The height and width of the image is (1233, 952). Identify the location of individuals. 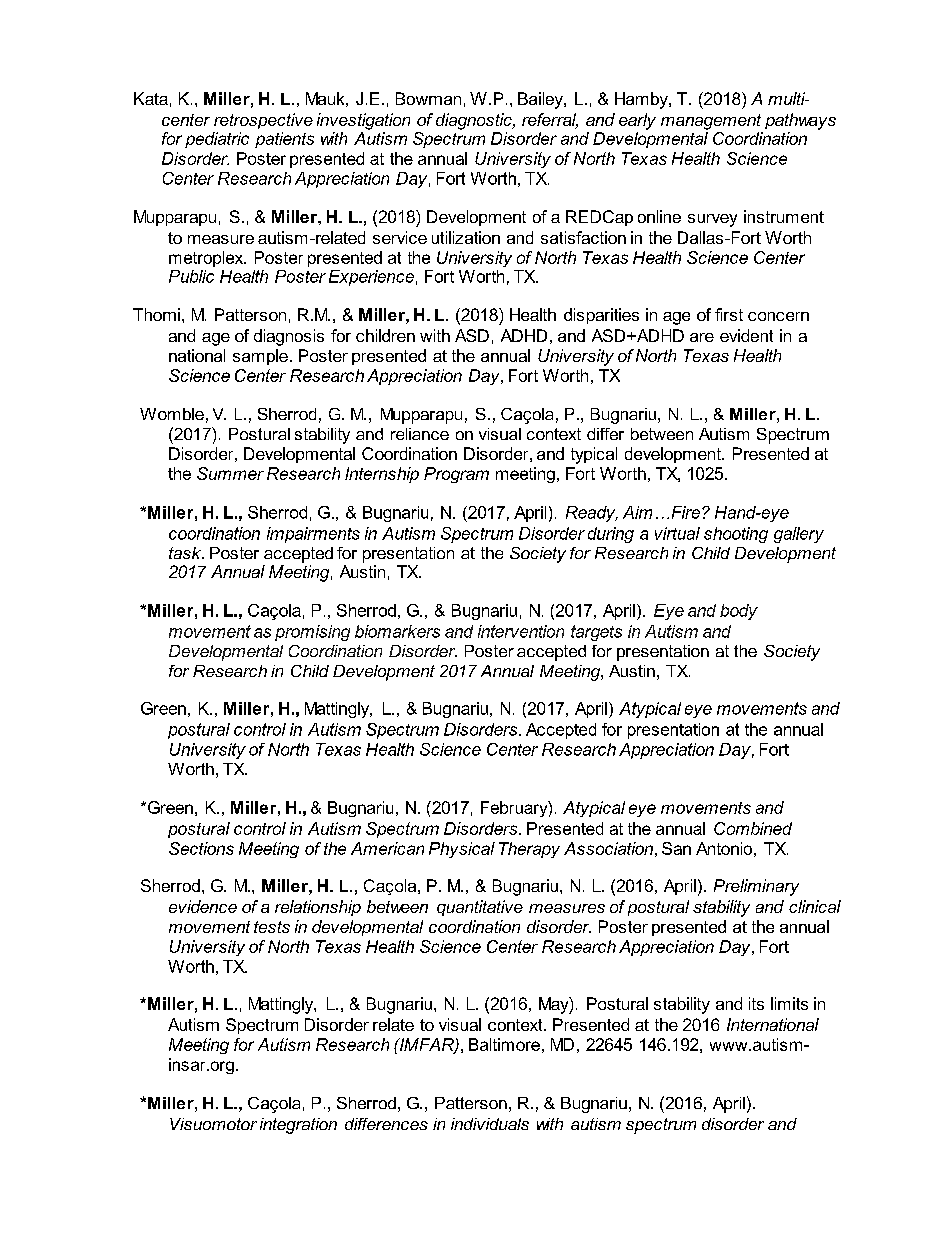
(490, 1124).
